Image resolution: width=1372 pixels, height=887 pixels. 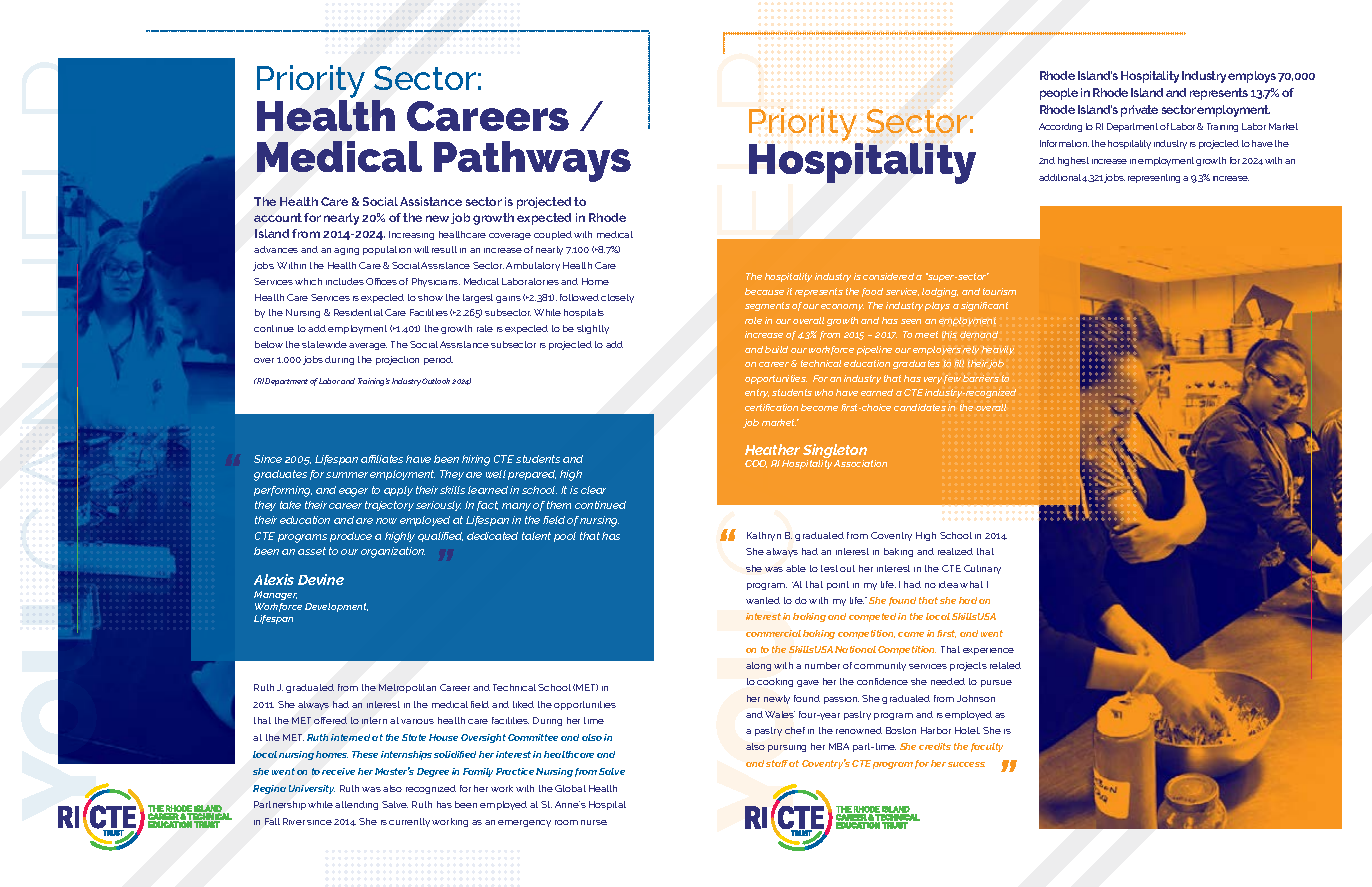 I want to click on people, so click(x=1059, y=94).
